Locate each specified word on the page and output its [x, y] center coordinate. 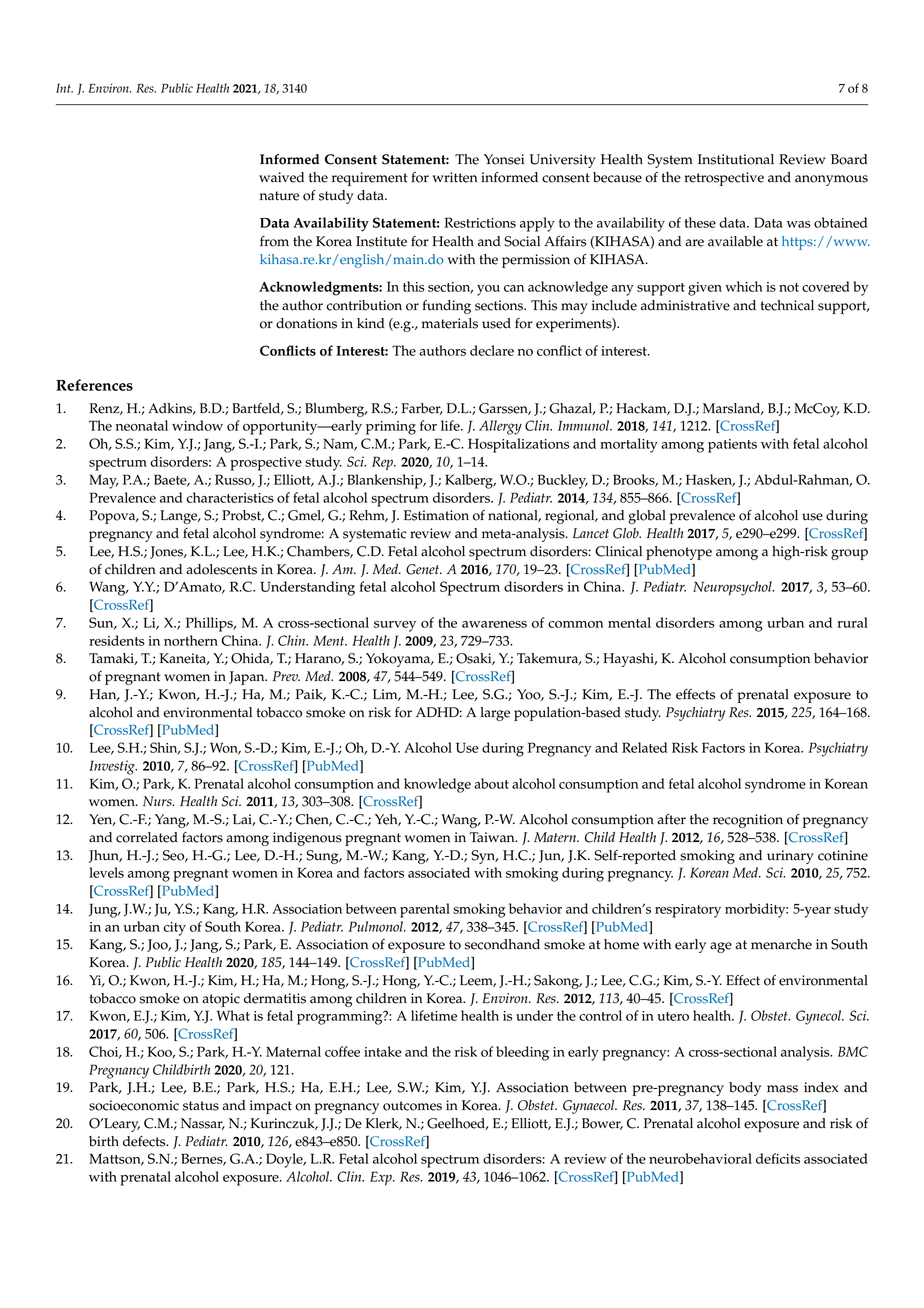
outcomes [412, 1106]
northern [191, 640]
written [455, 177]
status [201, 1106]
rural [852, 622]
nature [279, 196]
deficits [778, 1158]
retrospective [724, 179]
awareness [494, 624]
